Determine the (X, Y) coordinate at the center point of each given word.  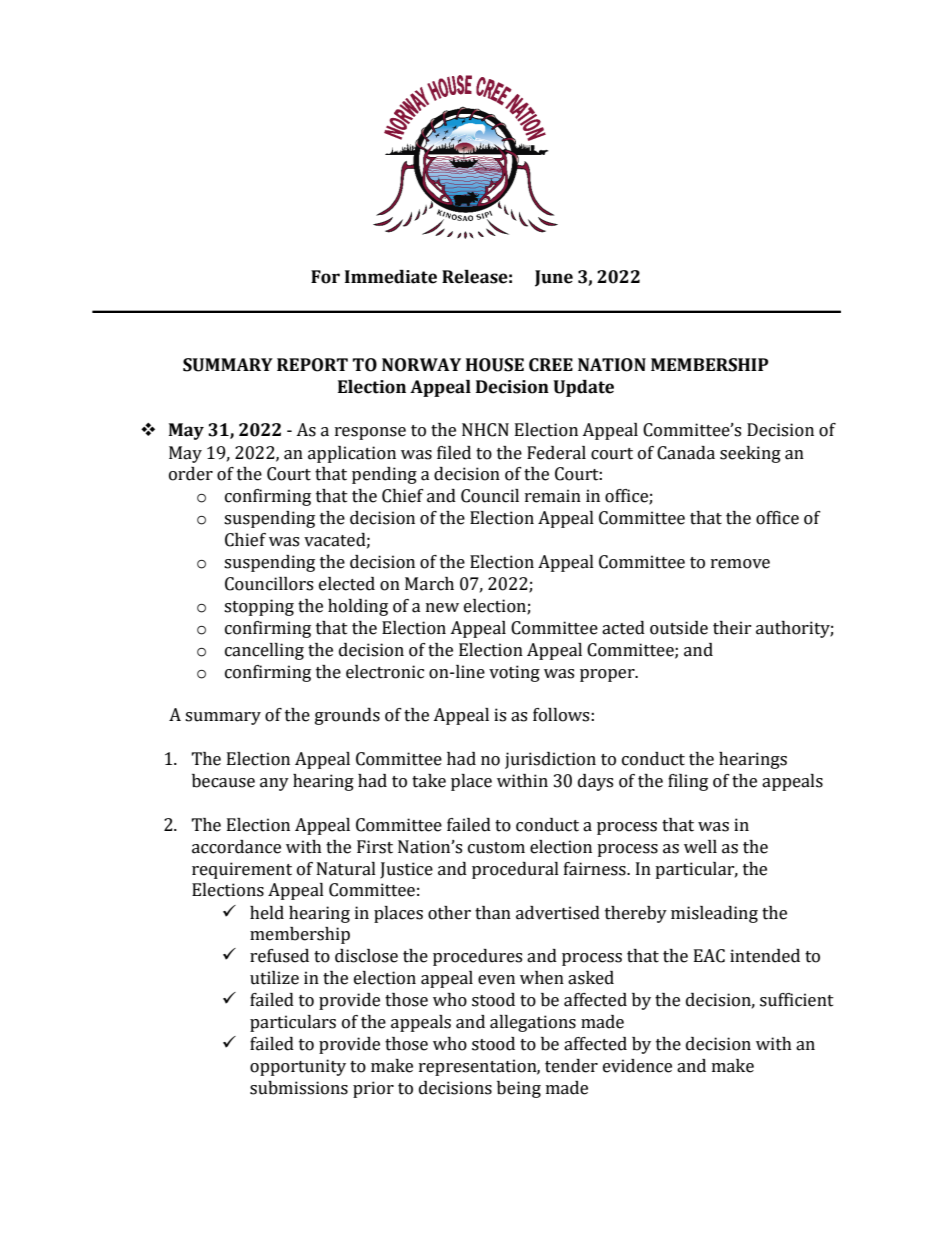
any (274, 784)
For (325, 277)
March (429, 584)
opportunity (298, 1067)
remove (740, 564)
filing (688, 782)
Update (583, 388)
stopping (259, 607)
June (554, 278)
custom (496, 848)
